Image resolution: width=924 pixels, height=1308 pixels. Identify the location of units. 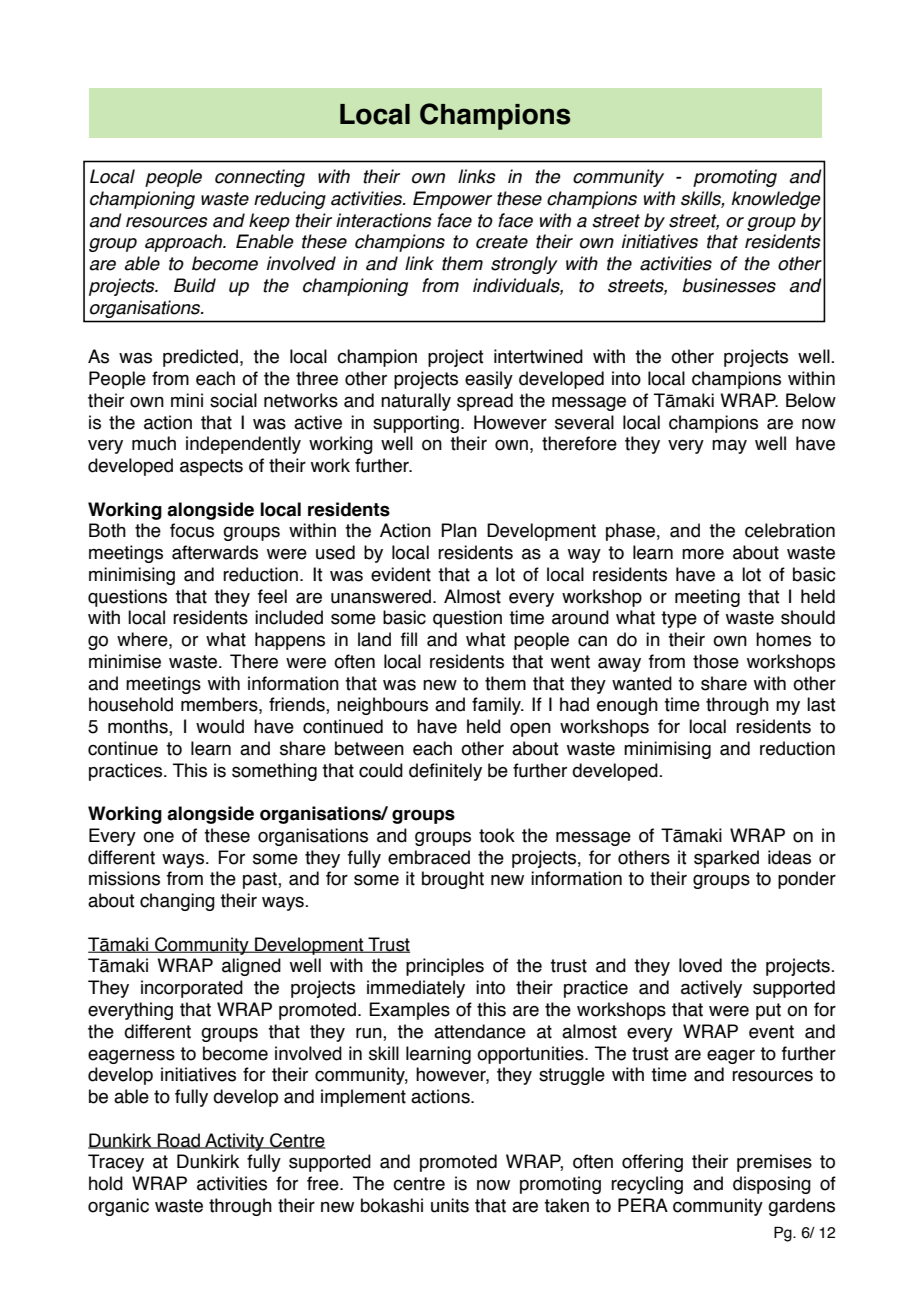
(450, 1205).
